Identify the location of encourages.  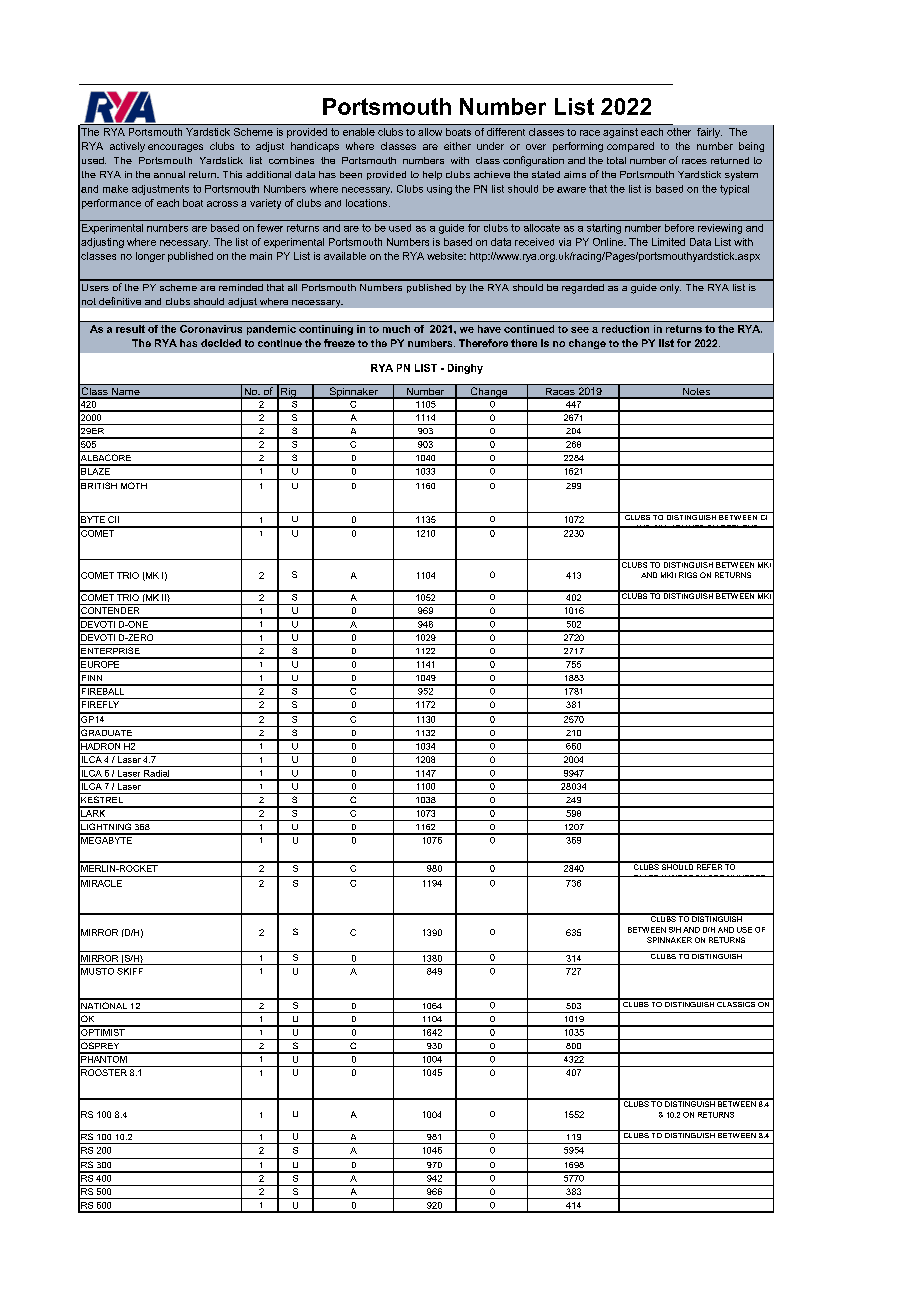
(175, 148).
